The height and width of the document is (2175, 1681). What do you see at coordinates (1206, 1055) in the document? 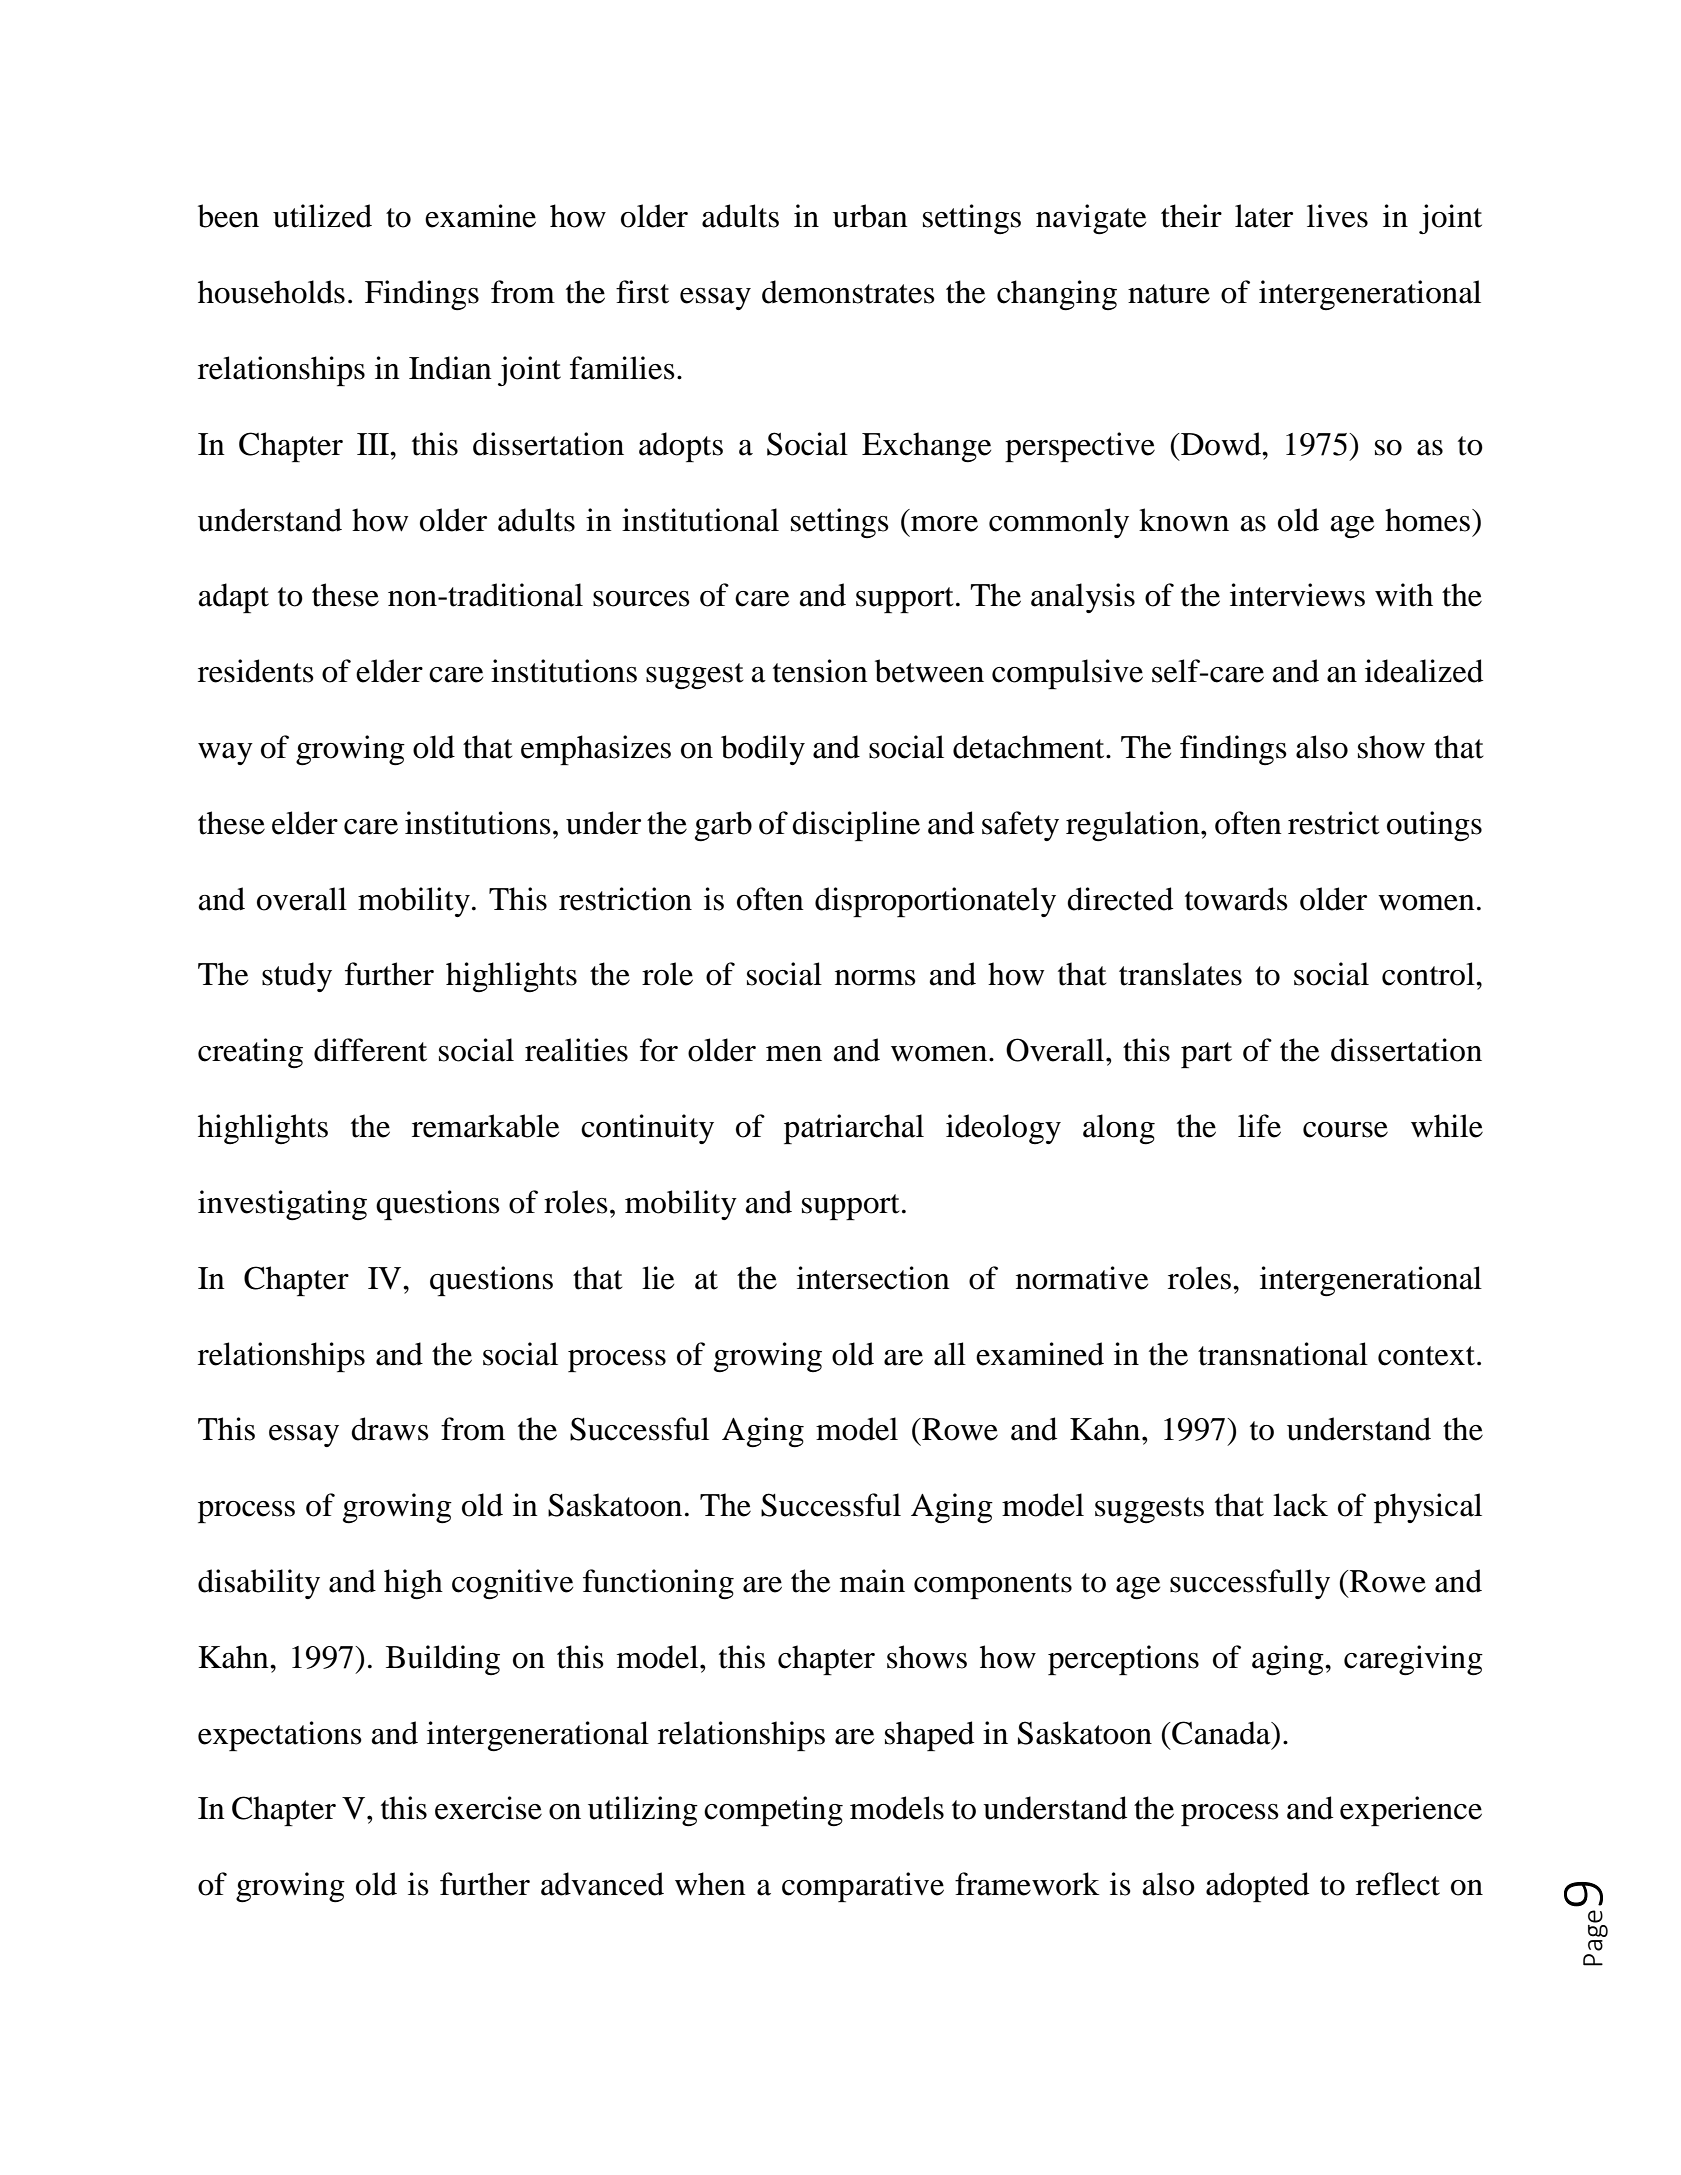
I see `part` at bounding box center [1206, 1055].
